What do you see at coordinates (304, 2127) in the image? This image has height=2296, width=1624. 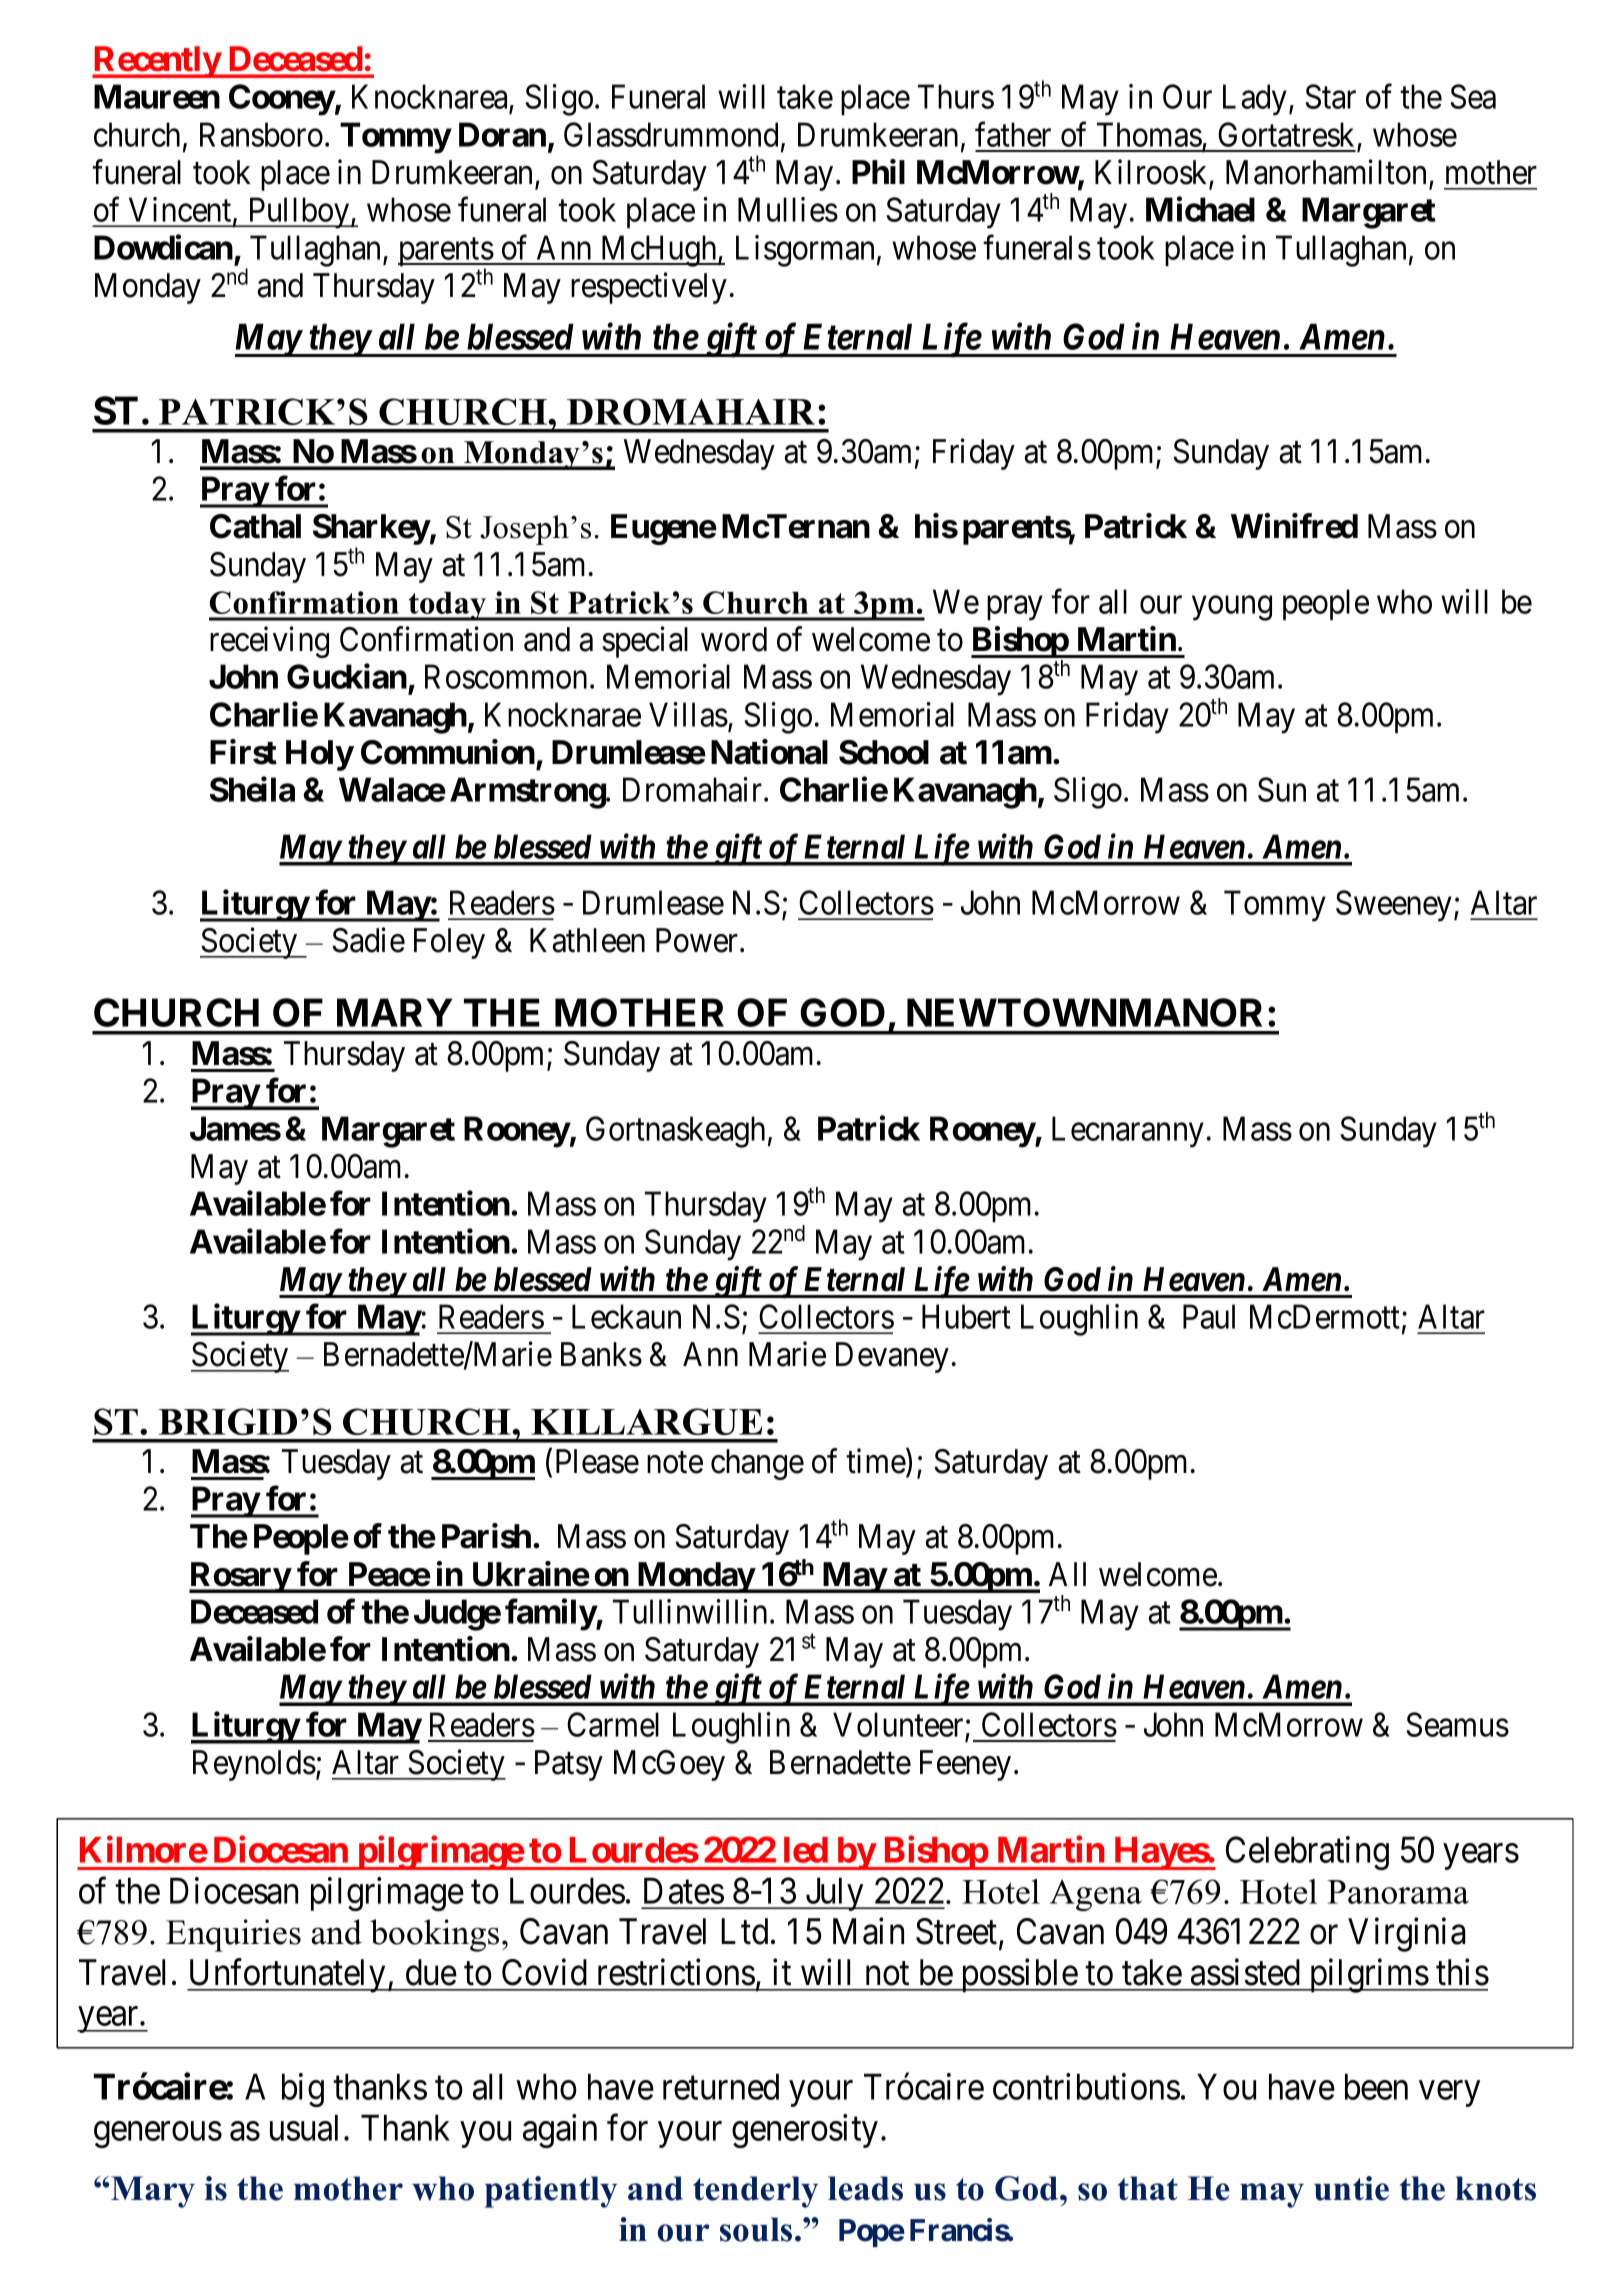 I see `usual` at bounding box center [304, 2127].
